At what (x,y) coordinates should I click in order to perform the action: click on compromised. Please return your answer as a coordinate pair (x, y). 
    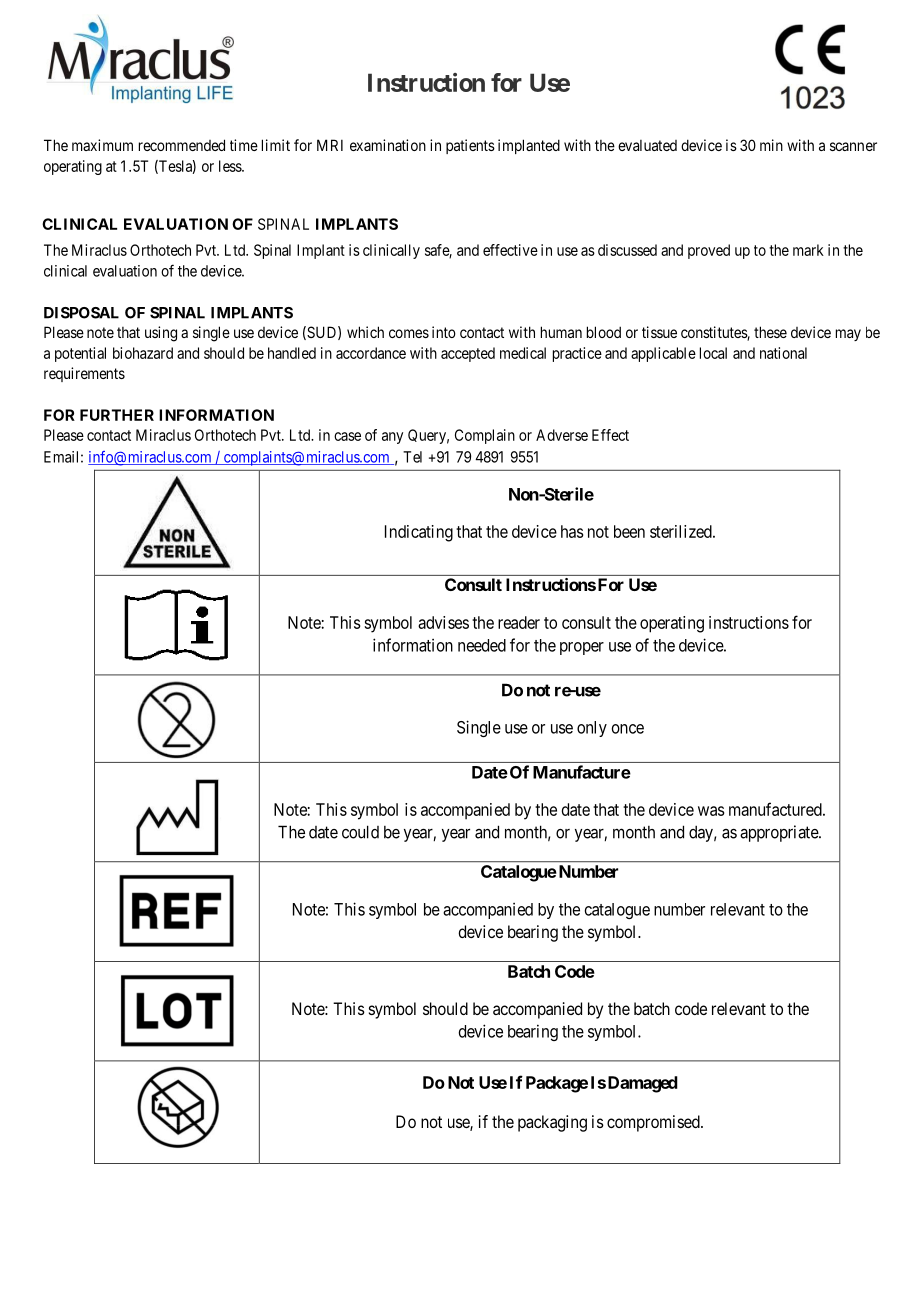
    Looking at the image, I should click on (654, 1123).
